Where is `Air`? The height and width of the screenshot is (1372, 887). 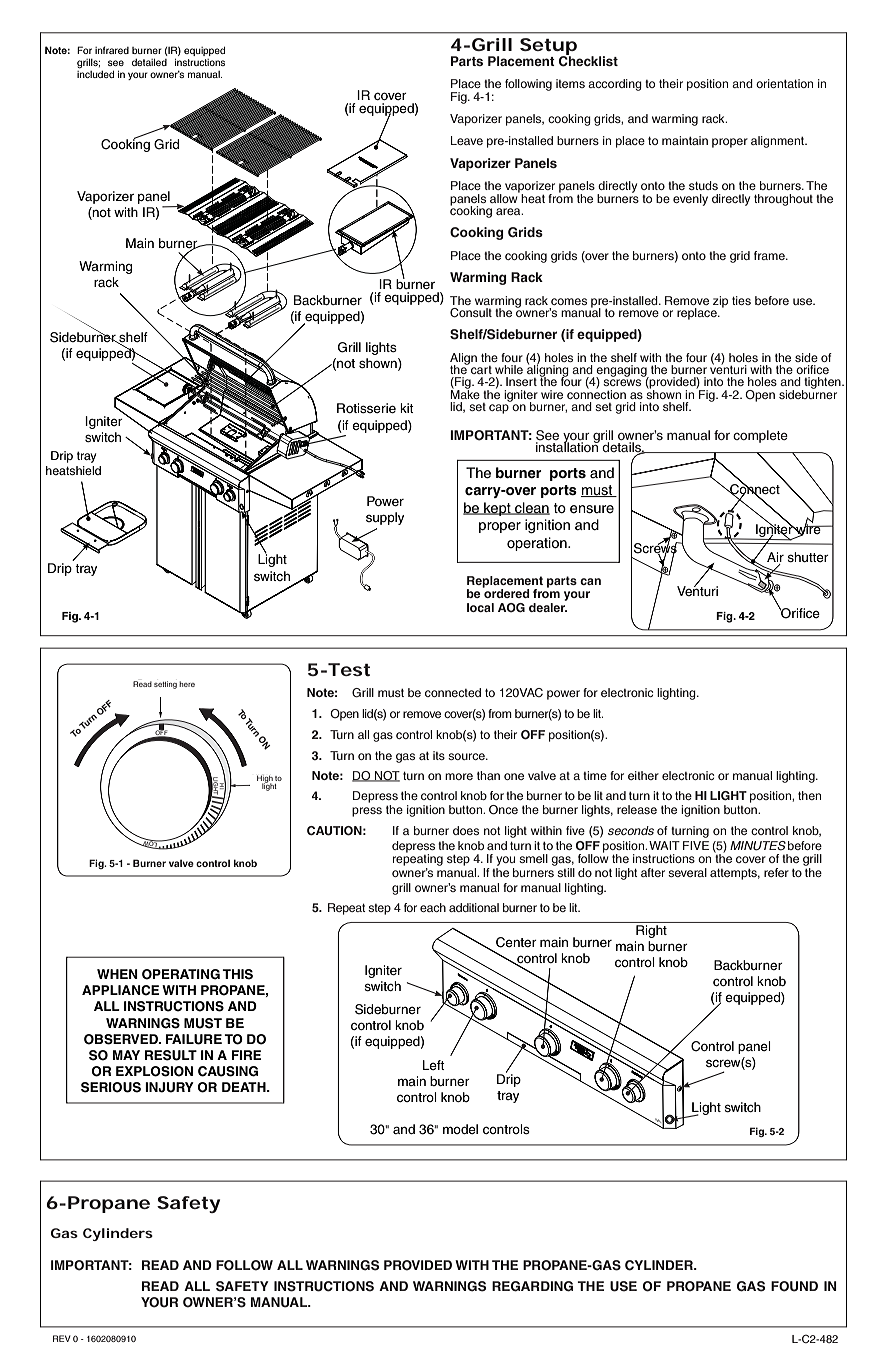 Air is located at coordinates (775, 558).
